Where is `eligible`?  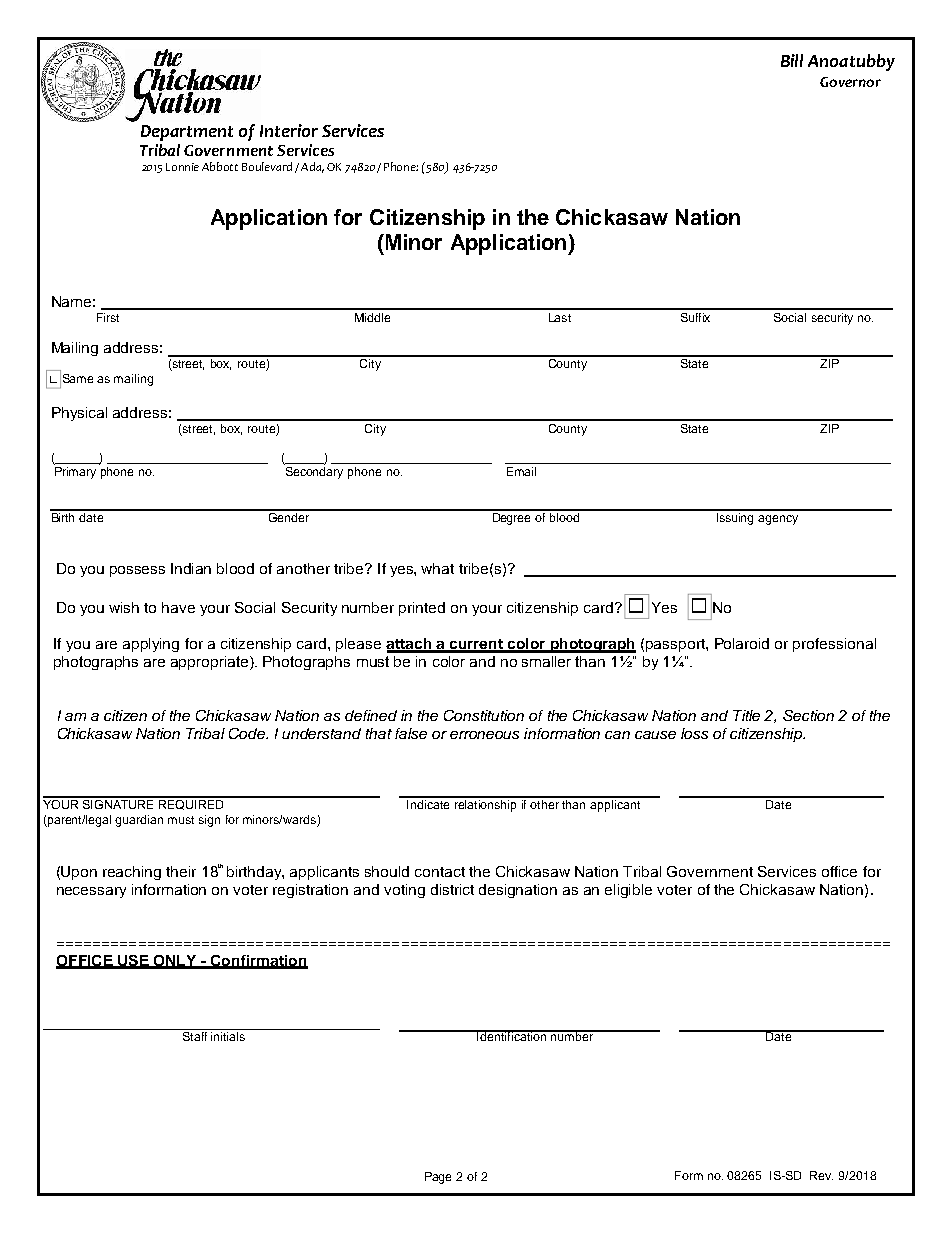
eligible is located at coordinates (628, 891).
